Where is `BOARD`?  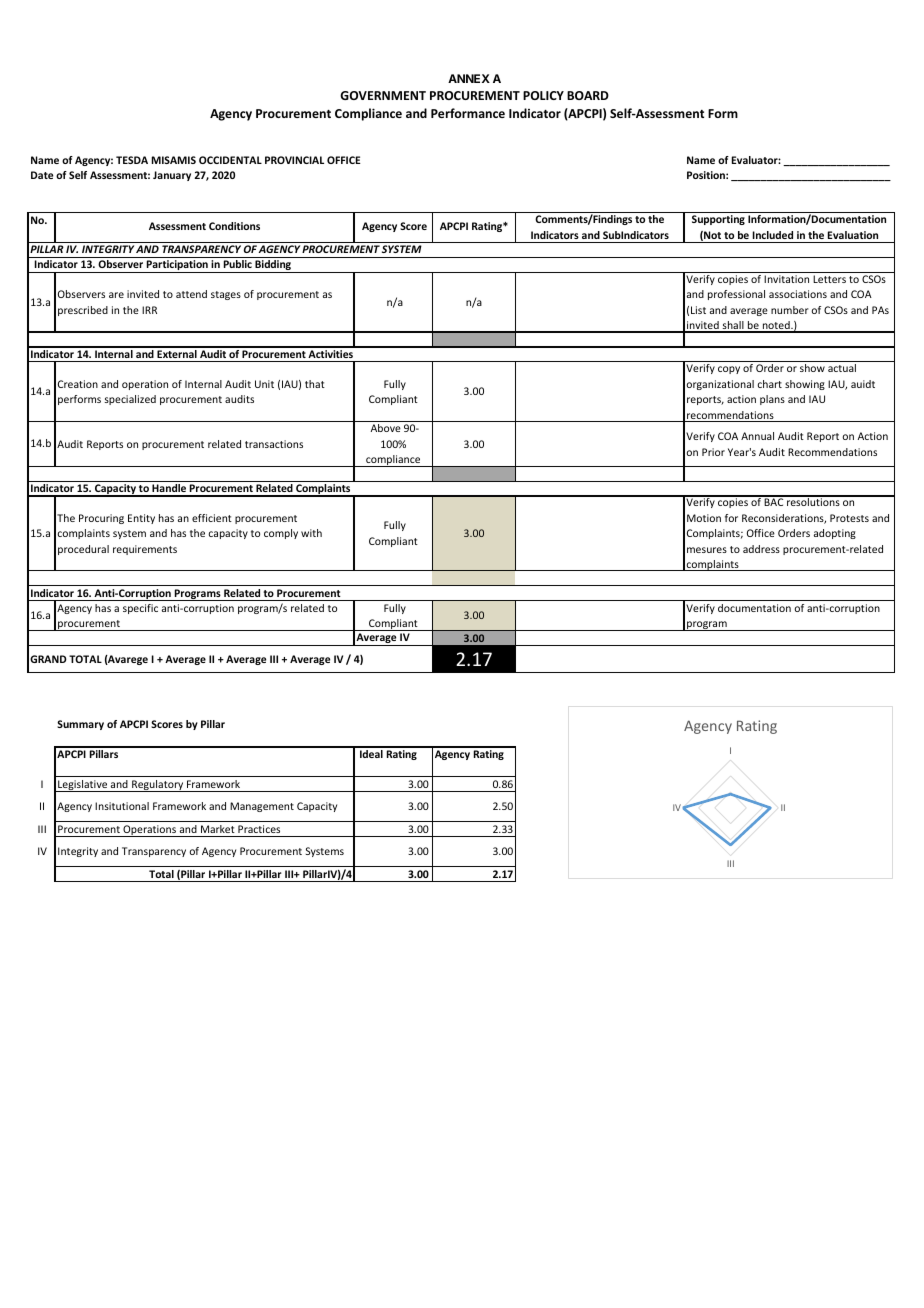
BOARD is located at coordinates (588, 95).
